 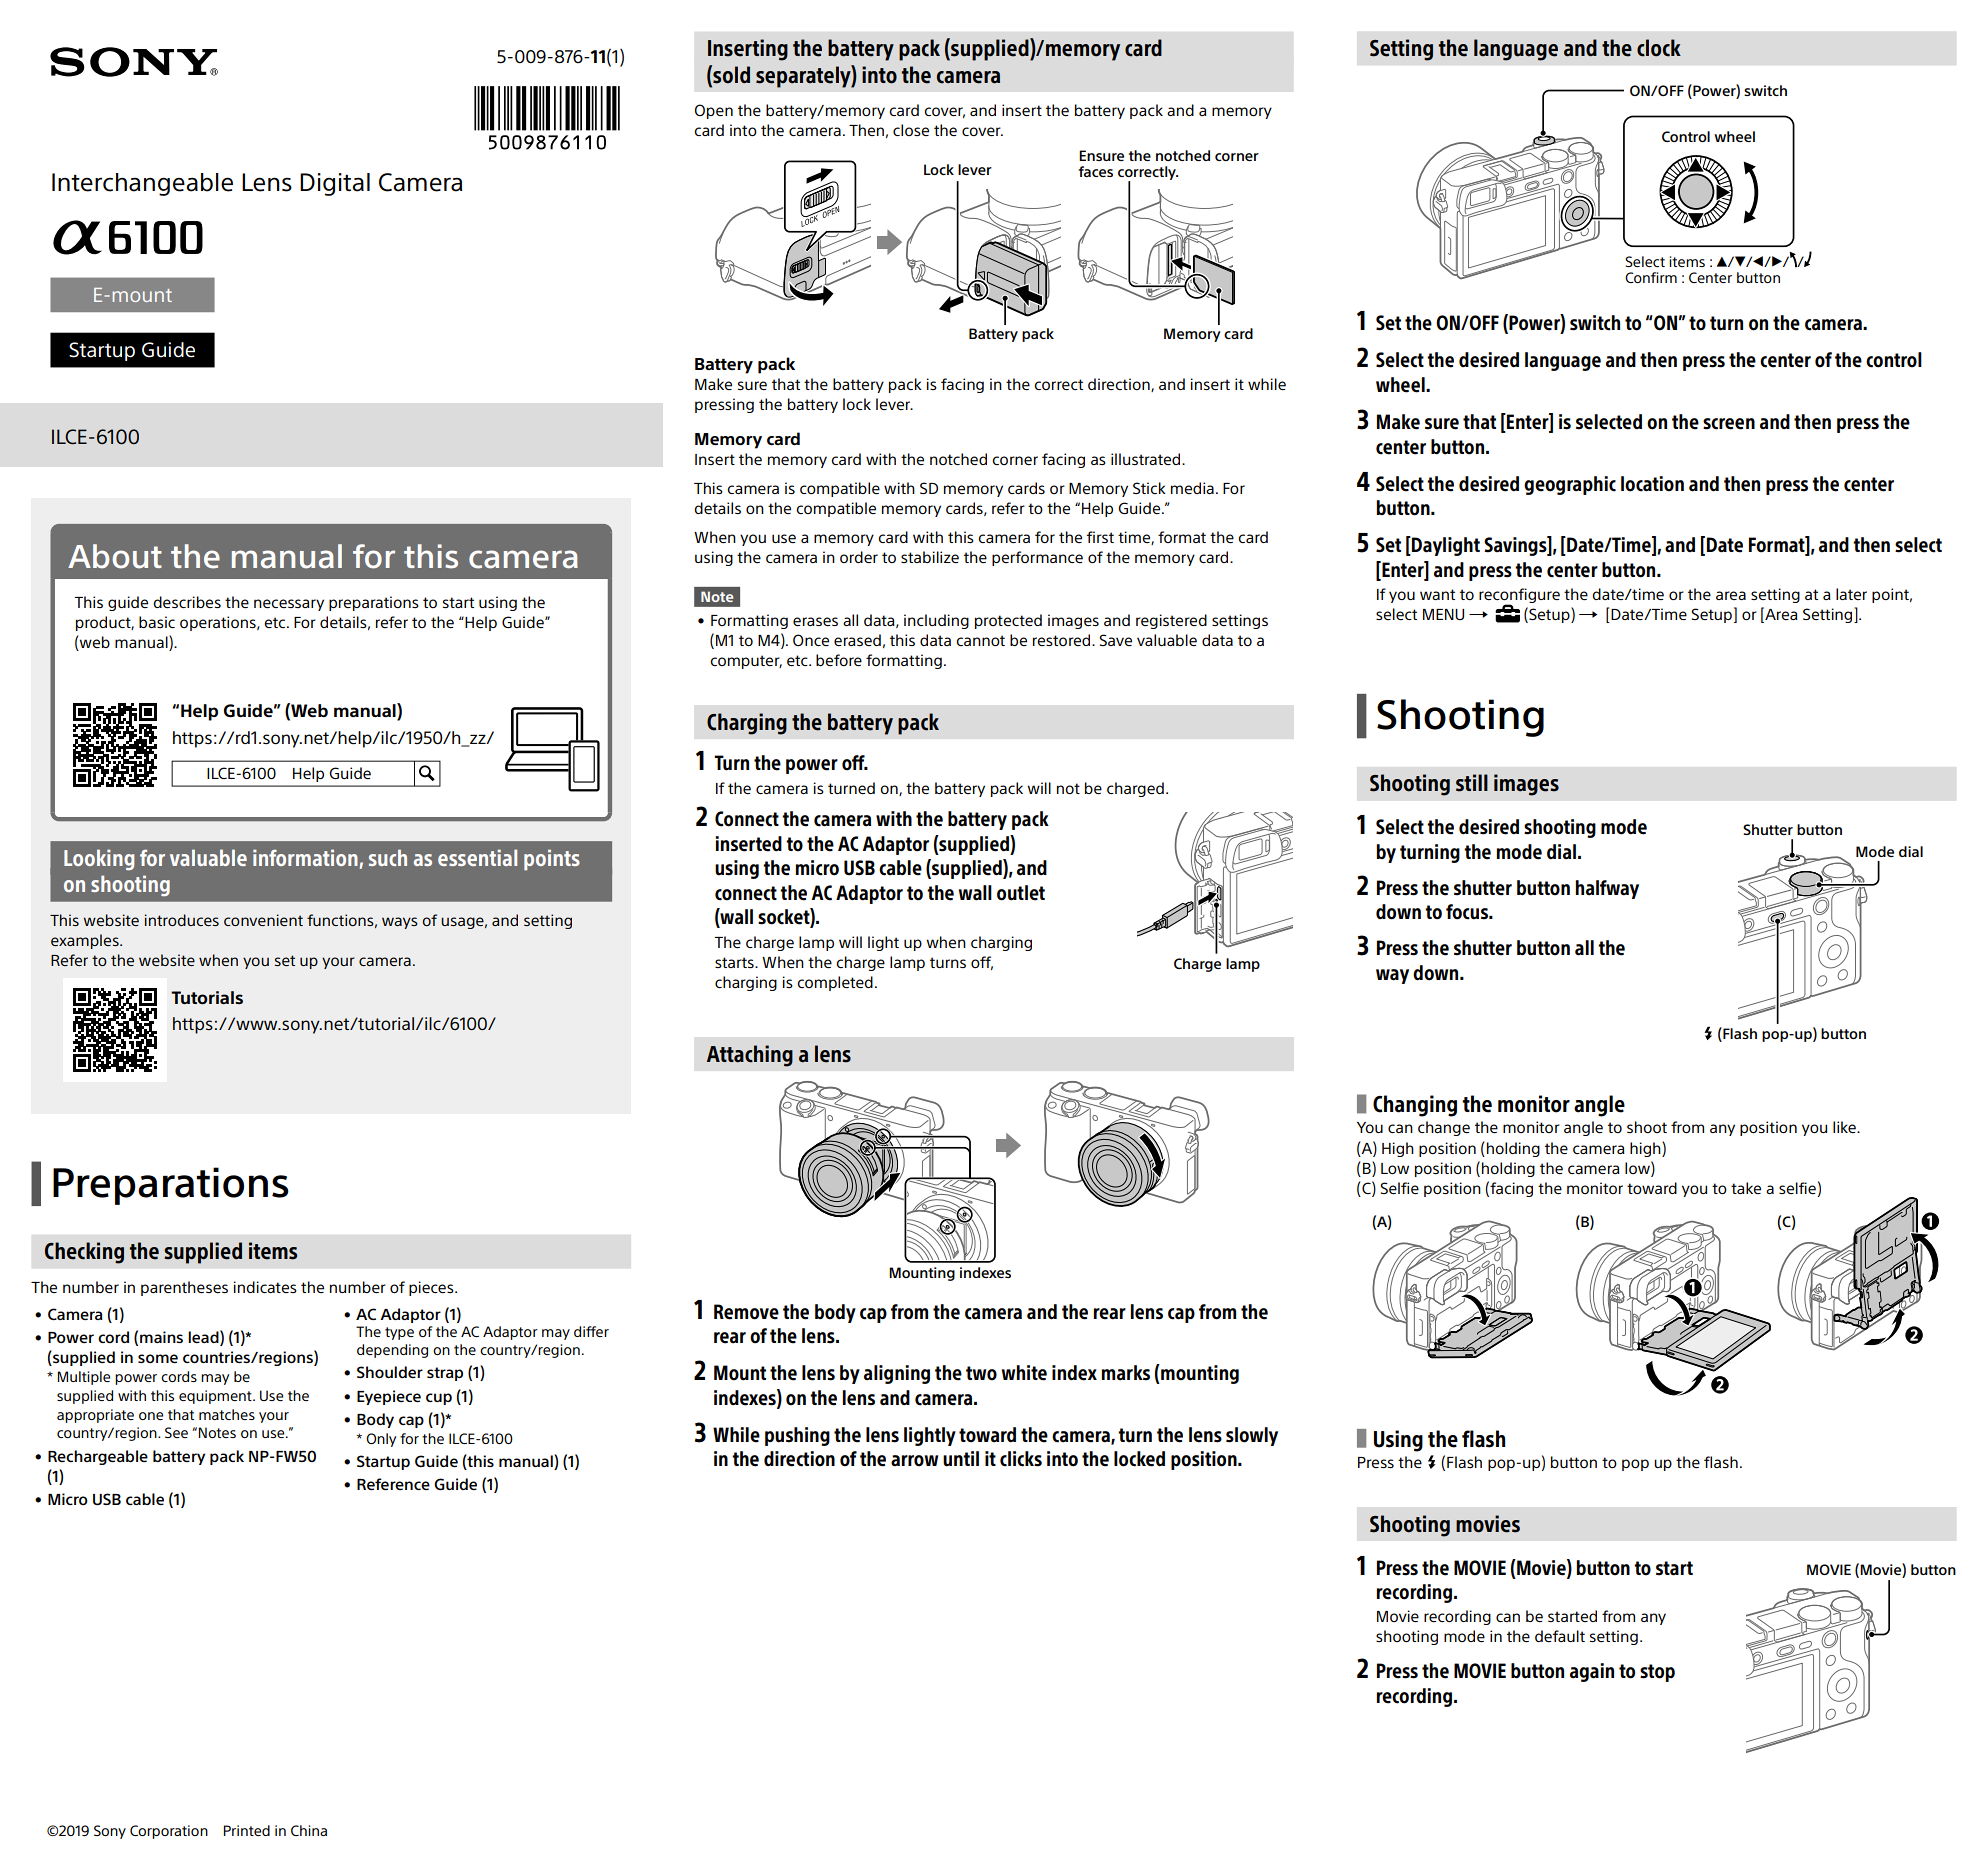 What do you see at coordinates (1560, 1636) in the document?
I see `default` at bounding box center [1560, 1636].
